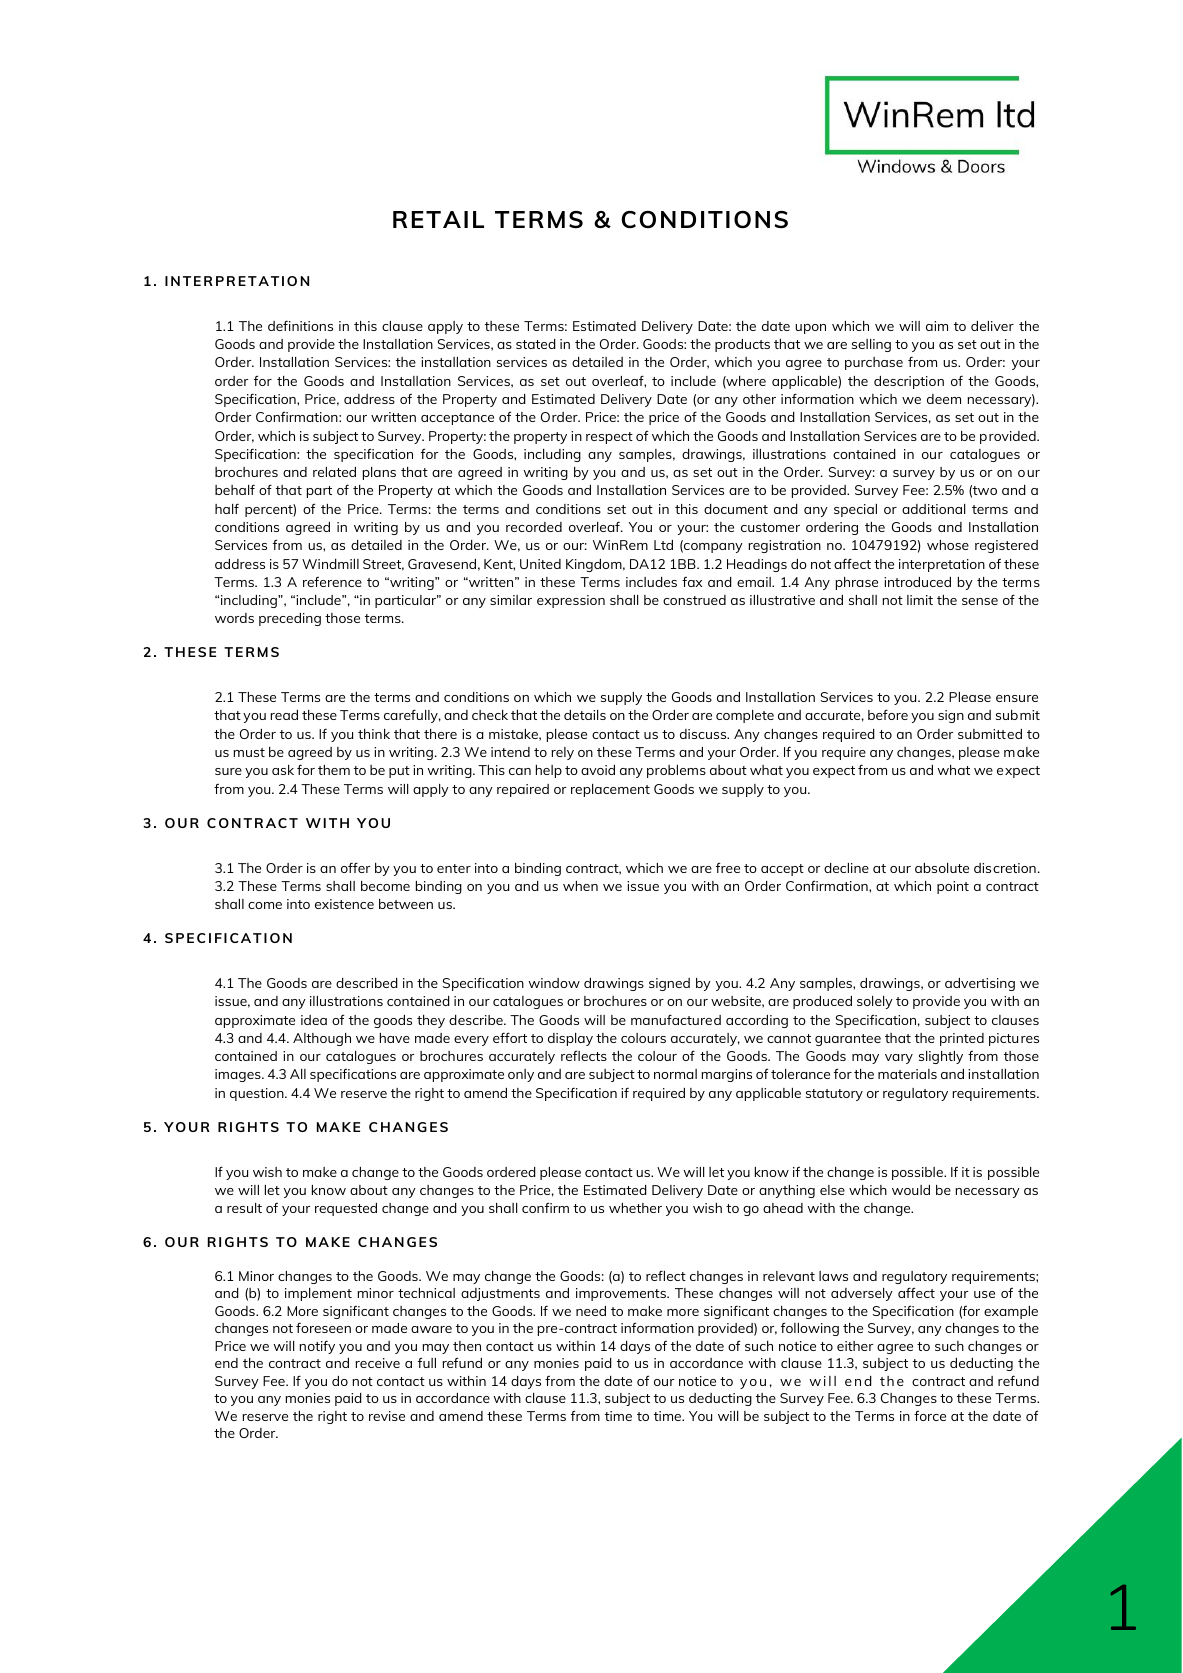 This screenshot has height=1673, width=1183. What do you see at coordinates (591, 1311) in the screenshot?
I see `need` at bounding box center [591, 1311].
